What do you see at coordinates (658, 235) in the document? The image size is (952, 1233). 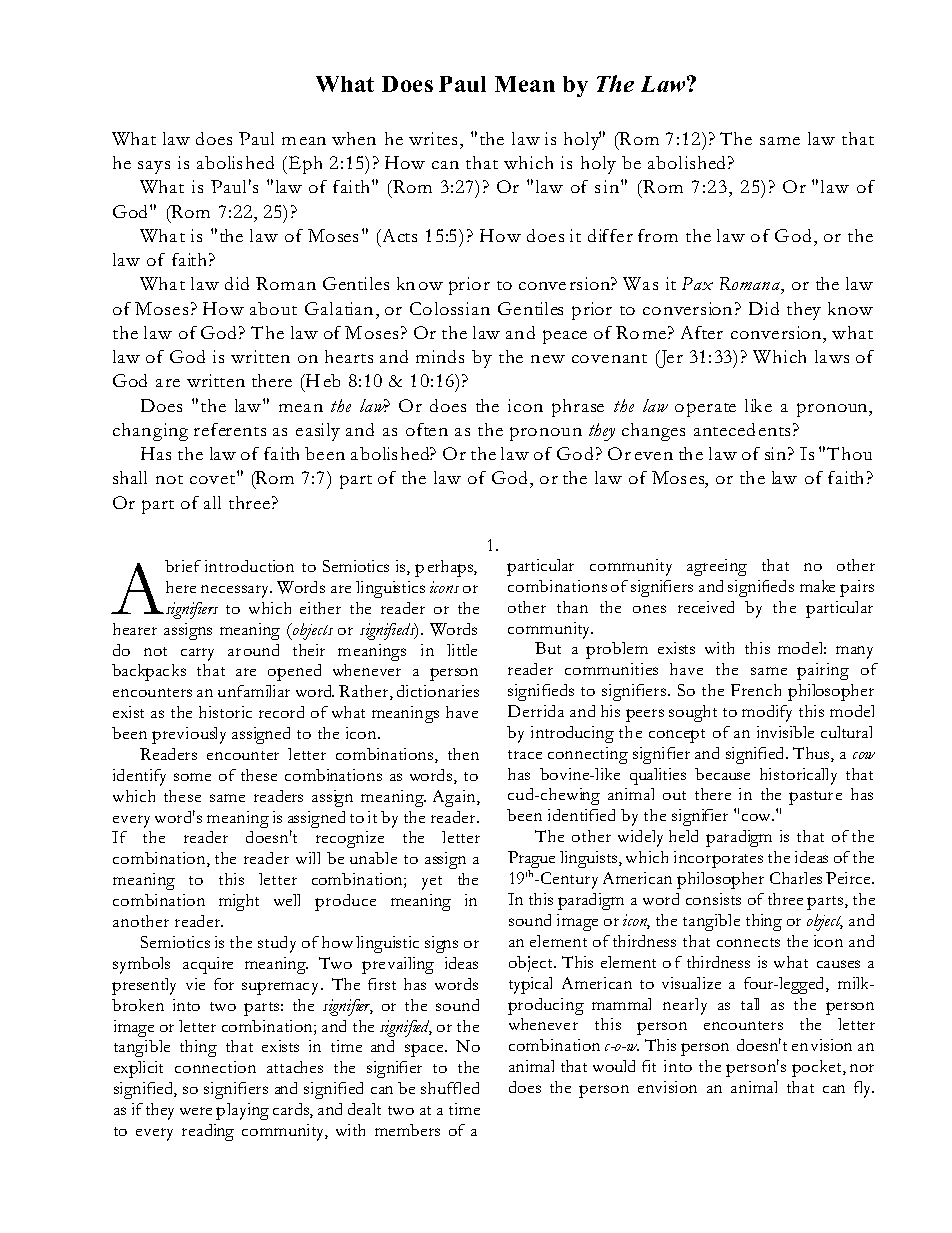 I see `from` at bounding box center [658, 235].
